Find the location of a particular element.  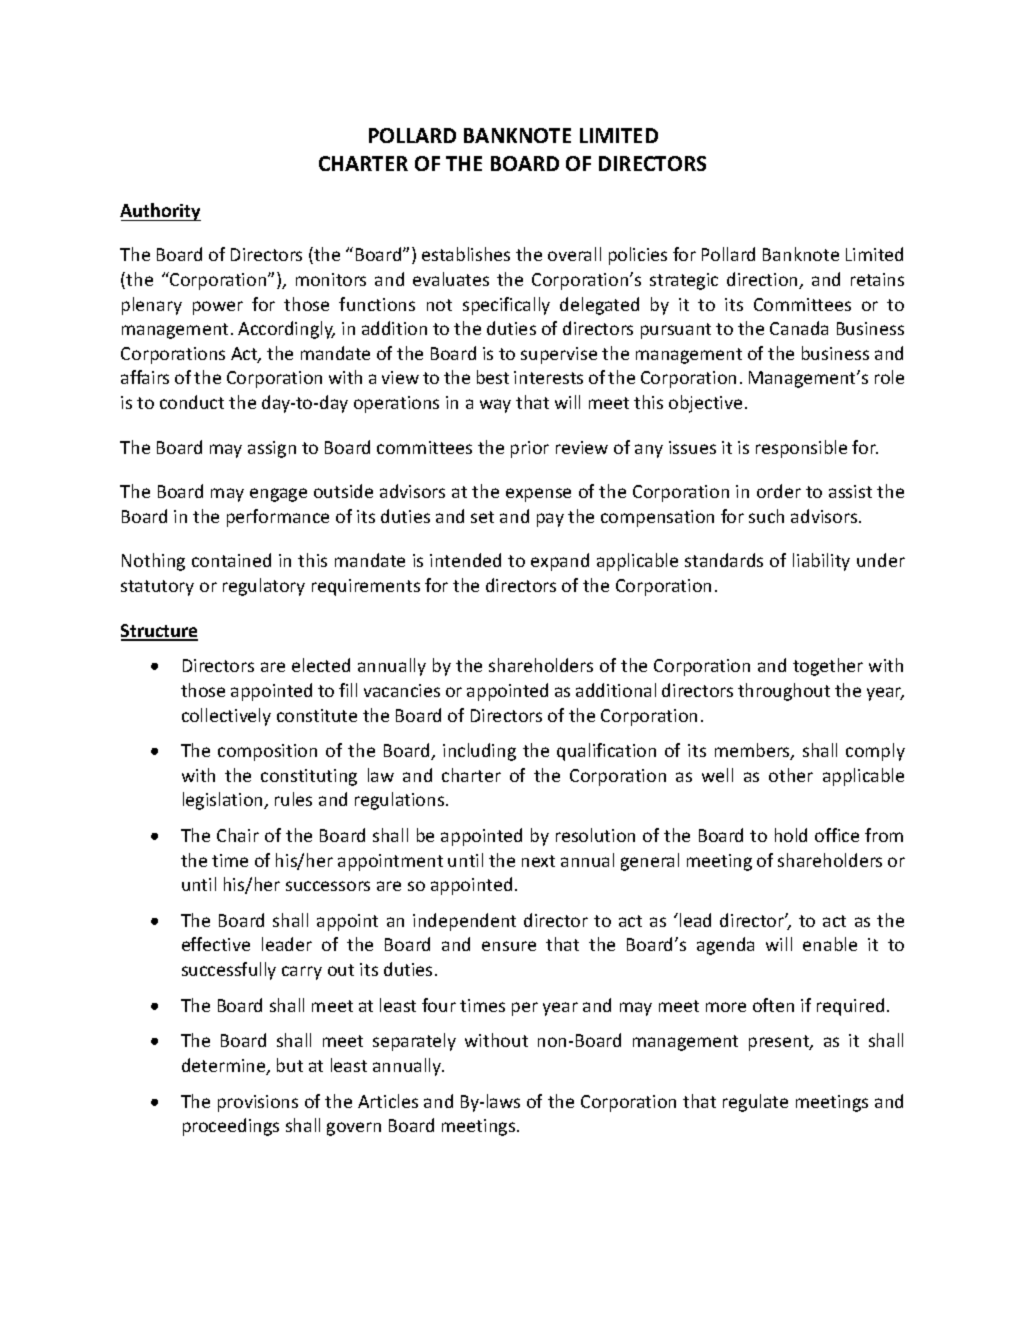

vacancies is located at coordinates (402, 690).
